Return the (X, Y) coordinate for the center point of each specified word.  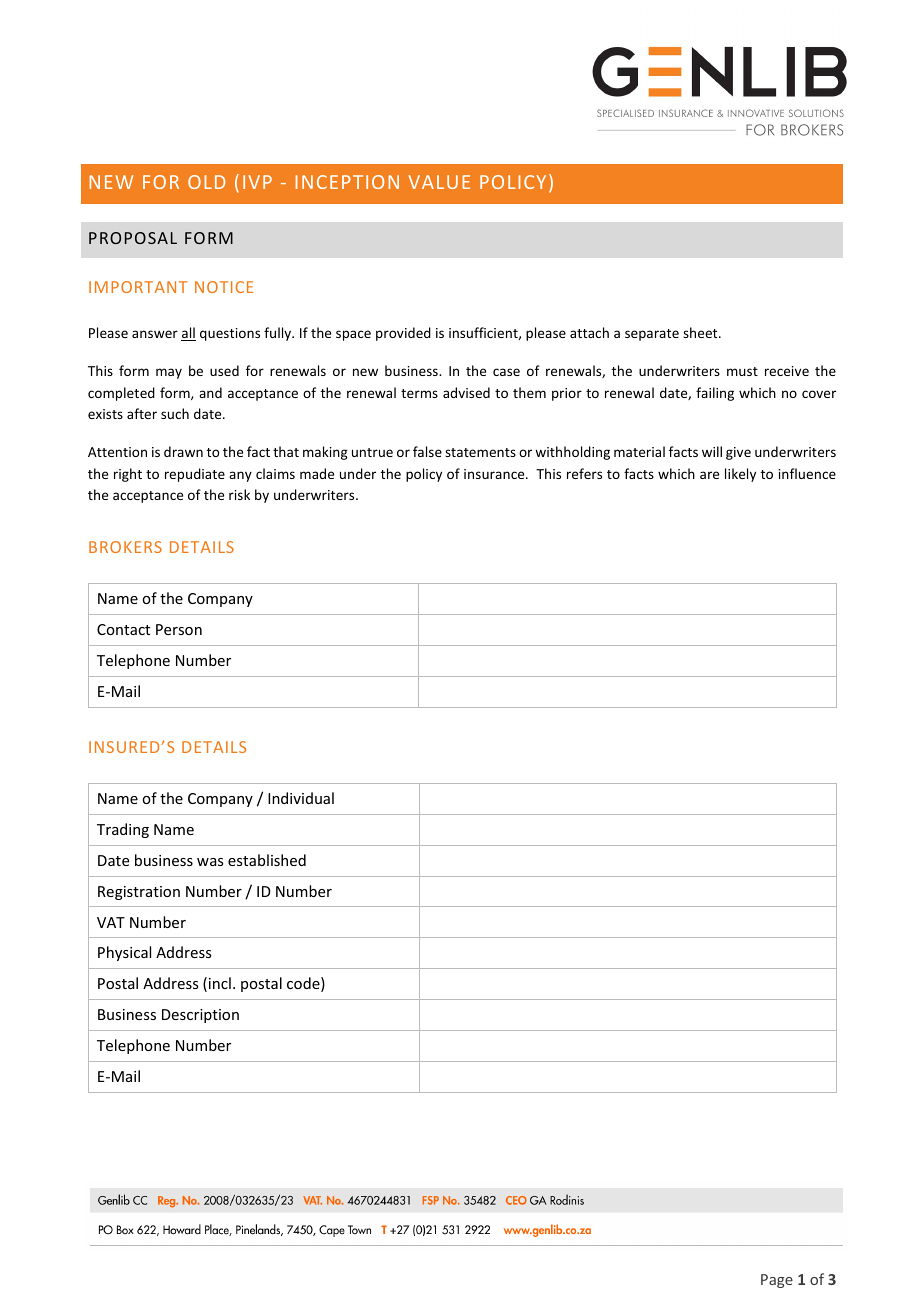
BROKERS (125, 547)
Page (777, 1281)
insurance (495, 474)
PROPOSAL (133, 238)
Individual (301, 798)
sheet (701, 332)
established (267, 860)
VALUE (439, 182)
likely (740, 475)
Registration (139, 893)
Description (200, 1016)
